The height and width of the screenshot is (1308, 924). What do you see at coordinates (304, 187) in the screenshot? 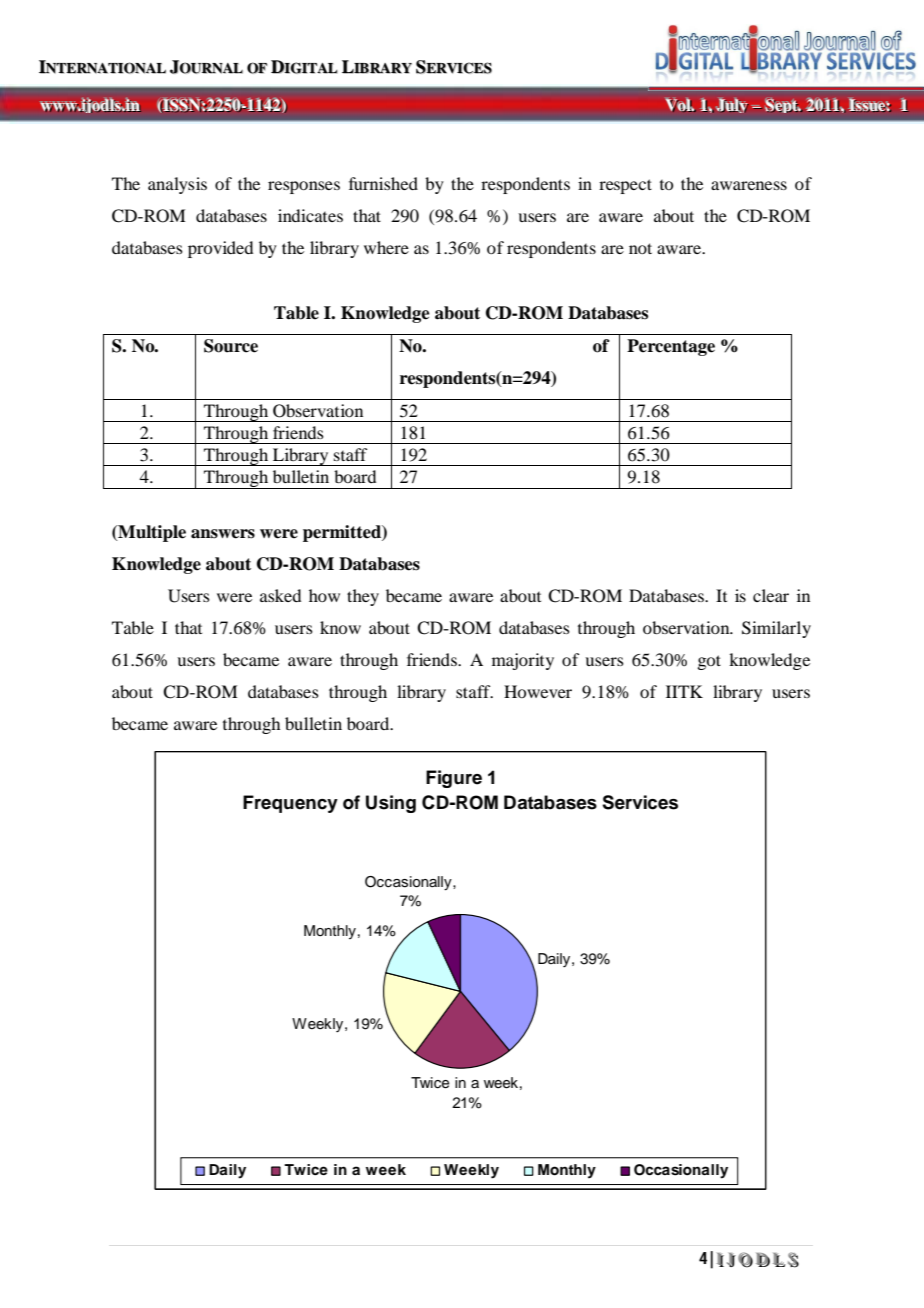
I see `responses` at bounding box center [304, 187].
